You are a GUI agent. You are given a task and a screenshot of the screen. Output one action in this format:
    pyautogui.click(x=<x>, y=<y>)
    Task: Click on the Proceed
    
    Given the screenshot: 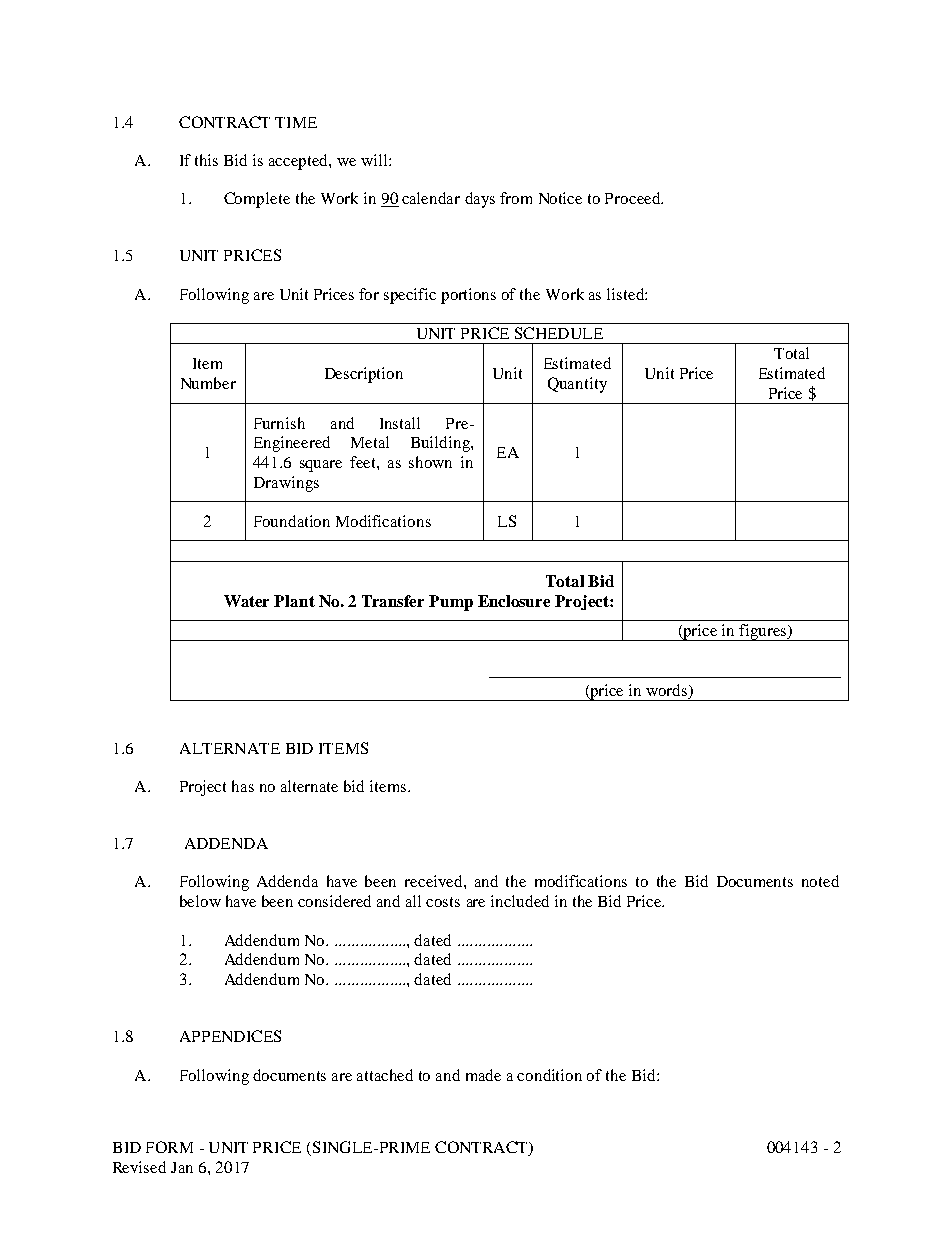 What is the action you would take?
    pyautogui.click(x=634, y=198)
